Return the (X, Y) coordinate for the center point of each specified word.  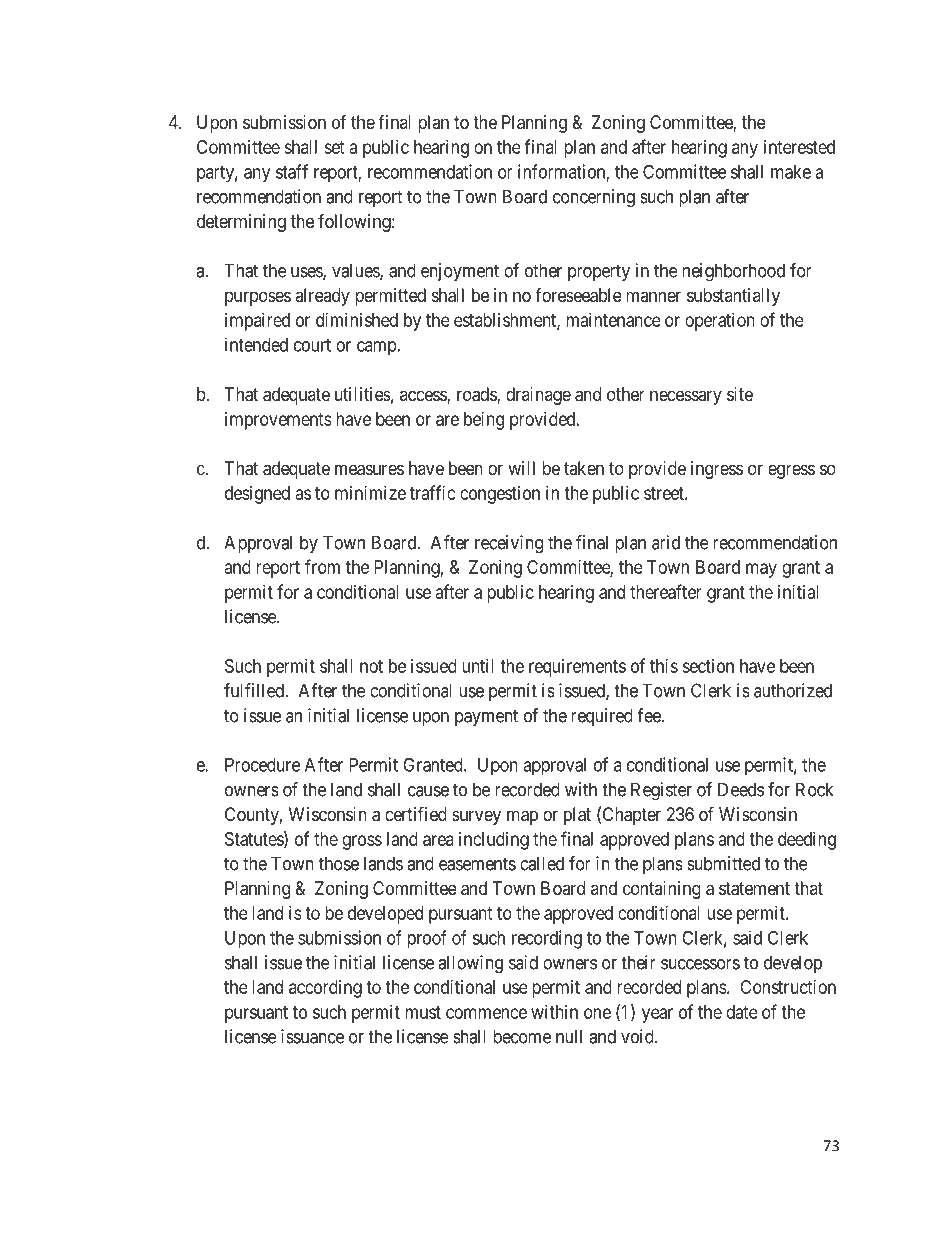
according (325, 989)
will (521, 468)
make (791, 172)
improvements (278, 421)
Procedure (262, 765)
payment (486, 717)
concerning (594, 198)
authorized (793, 690)
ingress (717, 470)
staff (292, 171)
